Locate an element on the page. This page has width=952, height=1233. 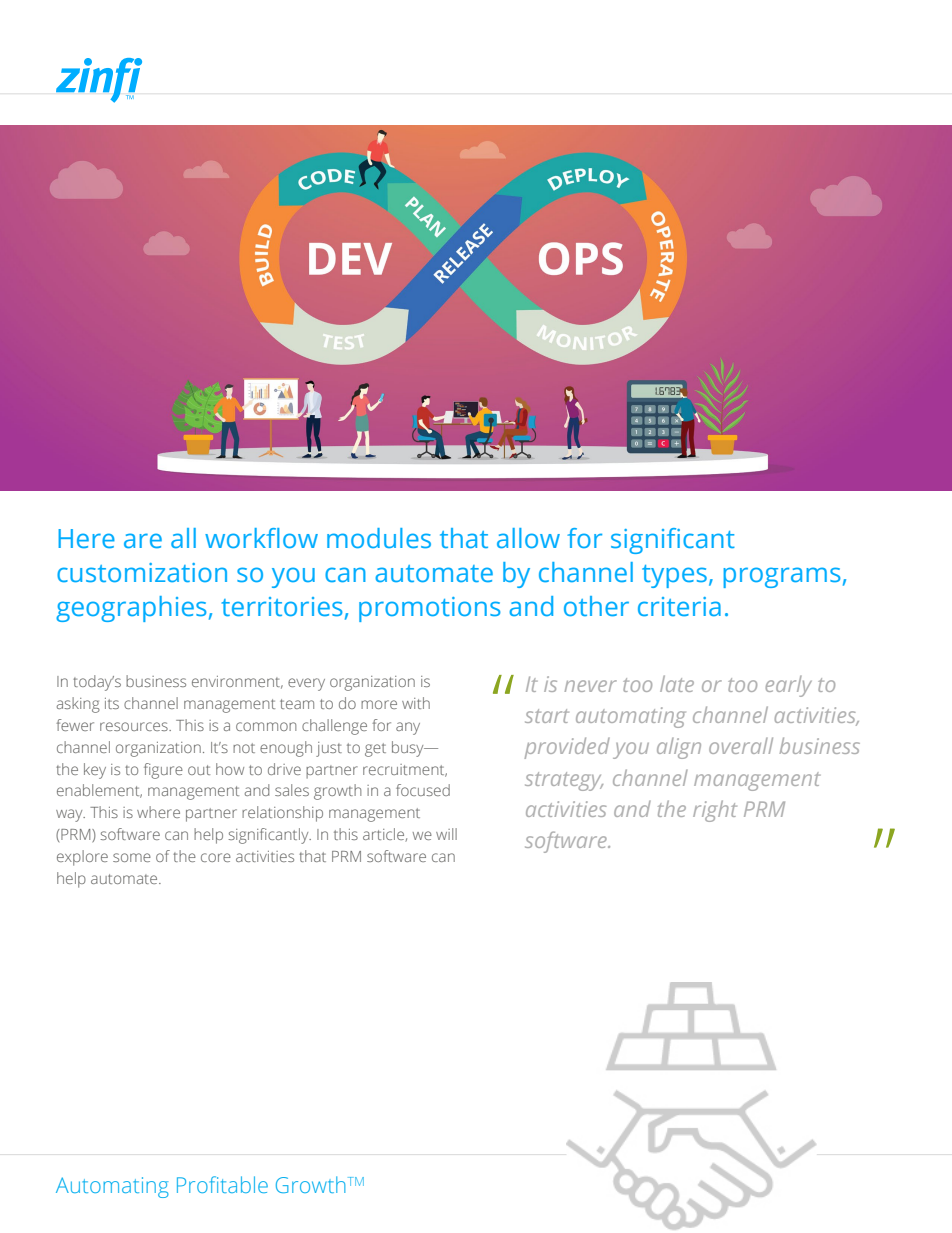
core is located at coordinates (216, 857).
